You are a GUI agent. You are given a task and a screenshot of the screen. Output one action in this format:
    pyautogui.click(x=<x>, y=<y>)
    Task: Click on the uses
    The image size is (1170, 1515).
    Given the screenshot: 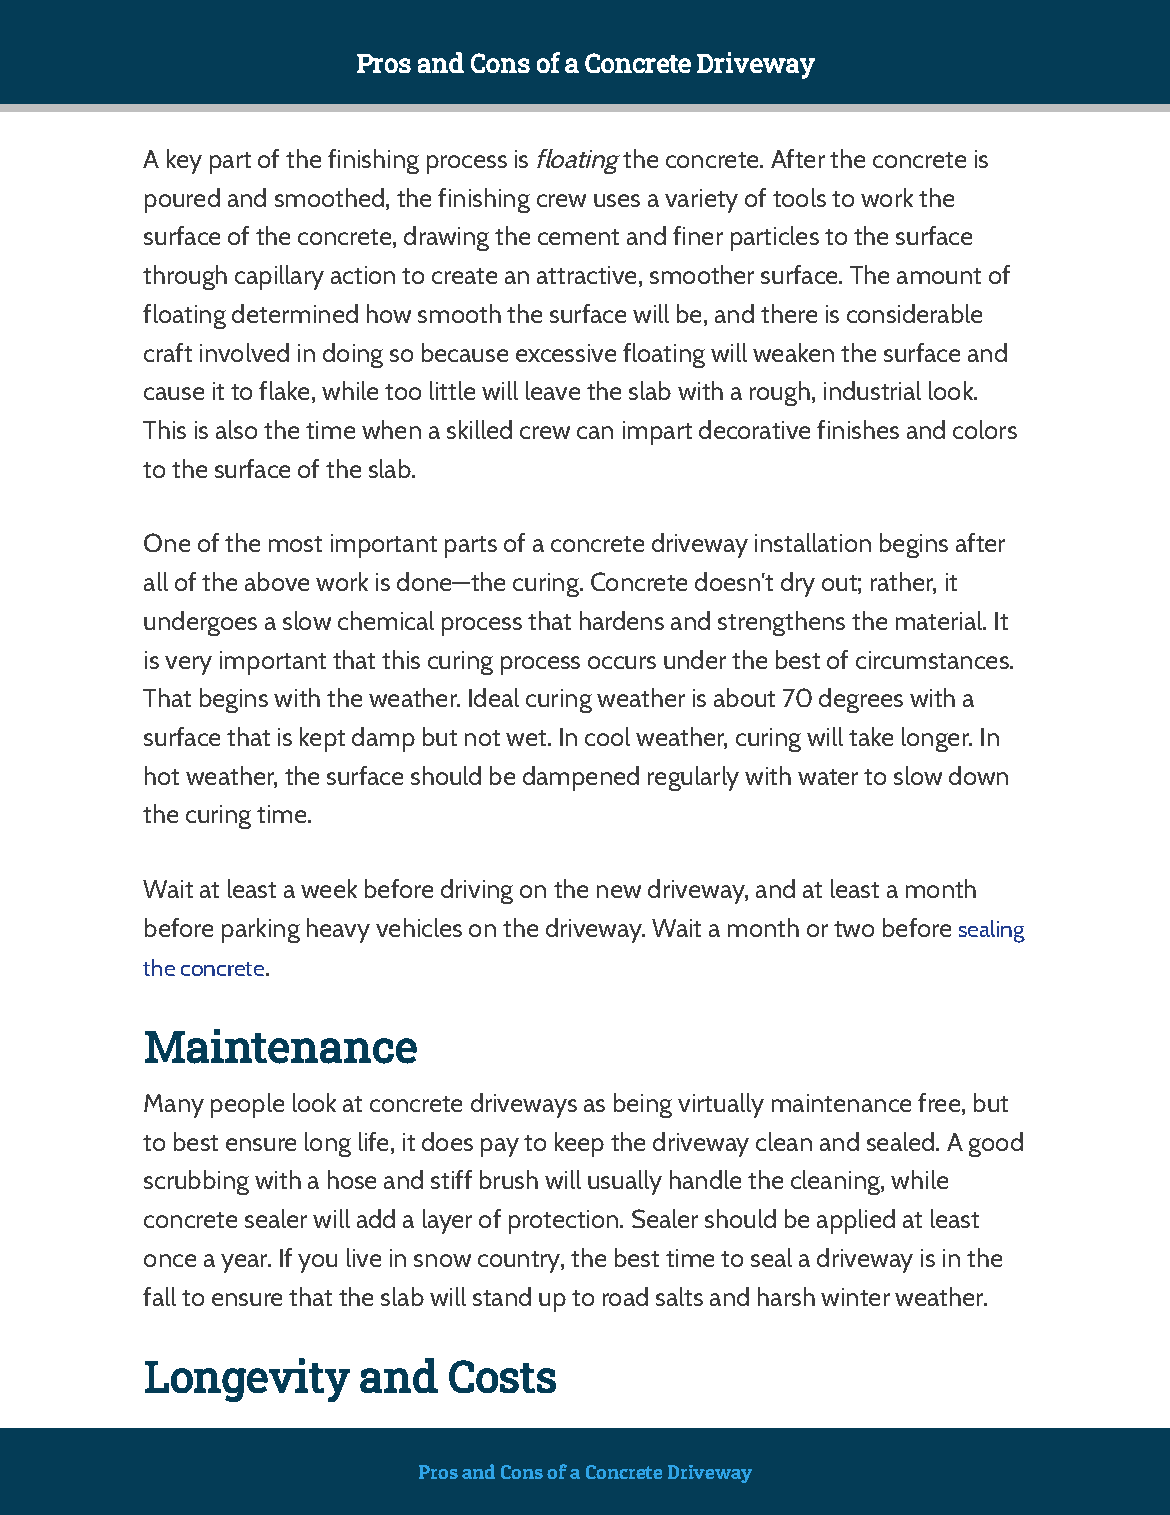 What is the action you would take?
    pyautogui.click(x=617, y=200)
